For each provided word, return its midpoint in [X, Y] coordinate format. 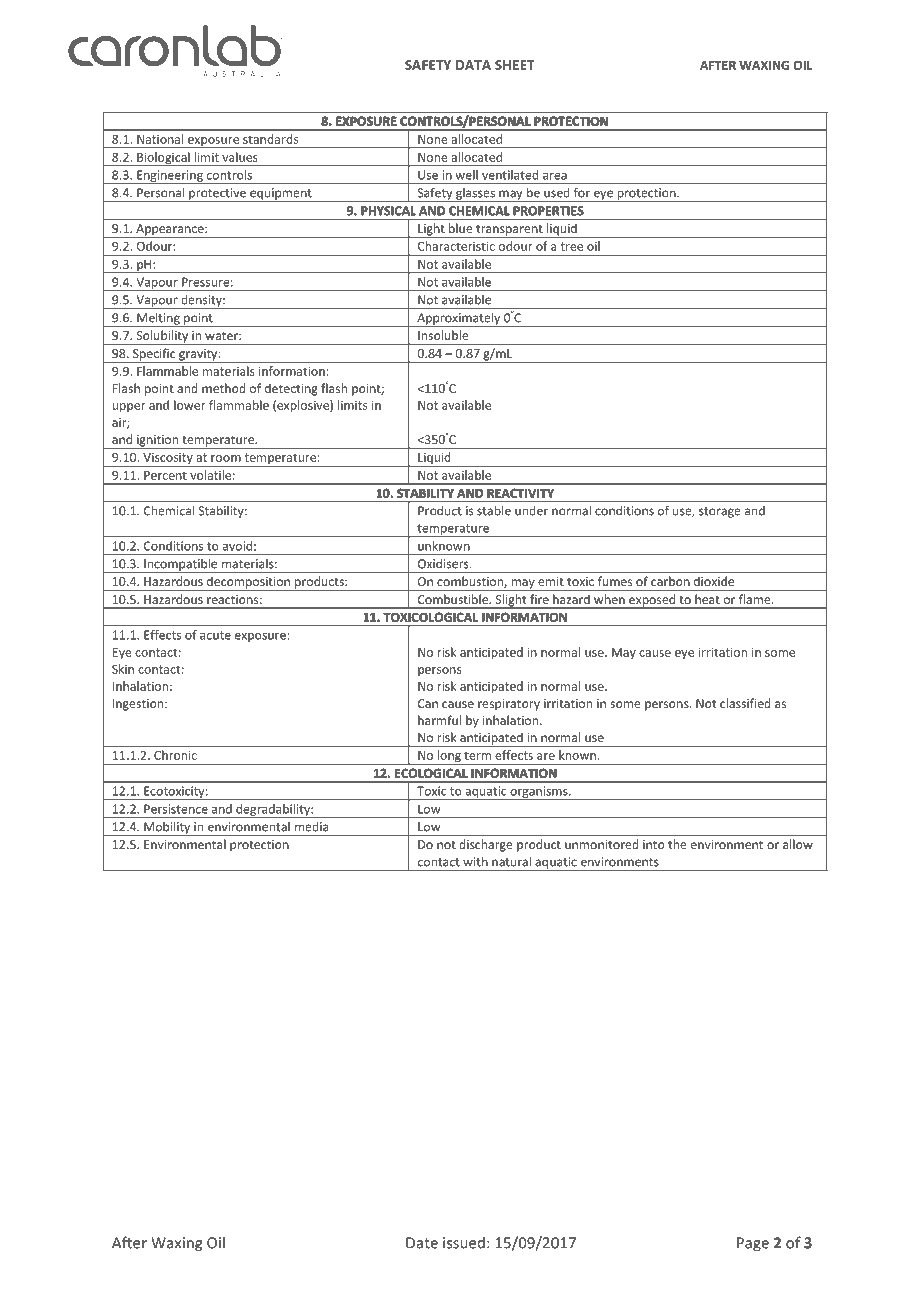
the [677, 844]
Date [422, 1243]
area [555, 176]
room [226, 458]
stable [494, 511]
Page [753, 1244]
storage [720, 512]
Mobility [167, 828]
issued [464, 1243]
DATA [473, 65]
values [239, 157]
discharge [486, 845]
